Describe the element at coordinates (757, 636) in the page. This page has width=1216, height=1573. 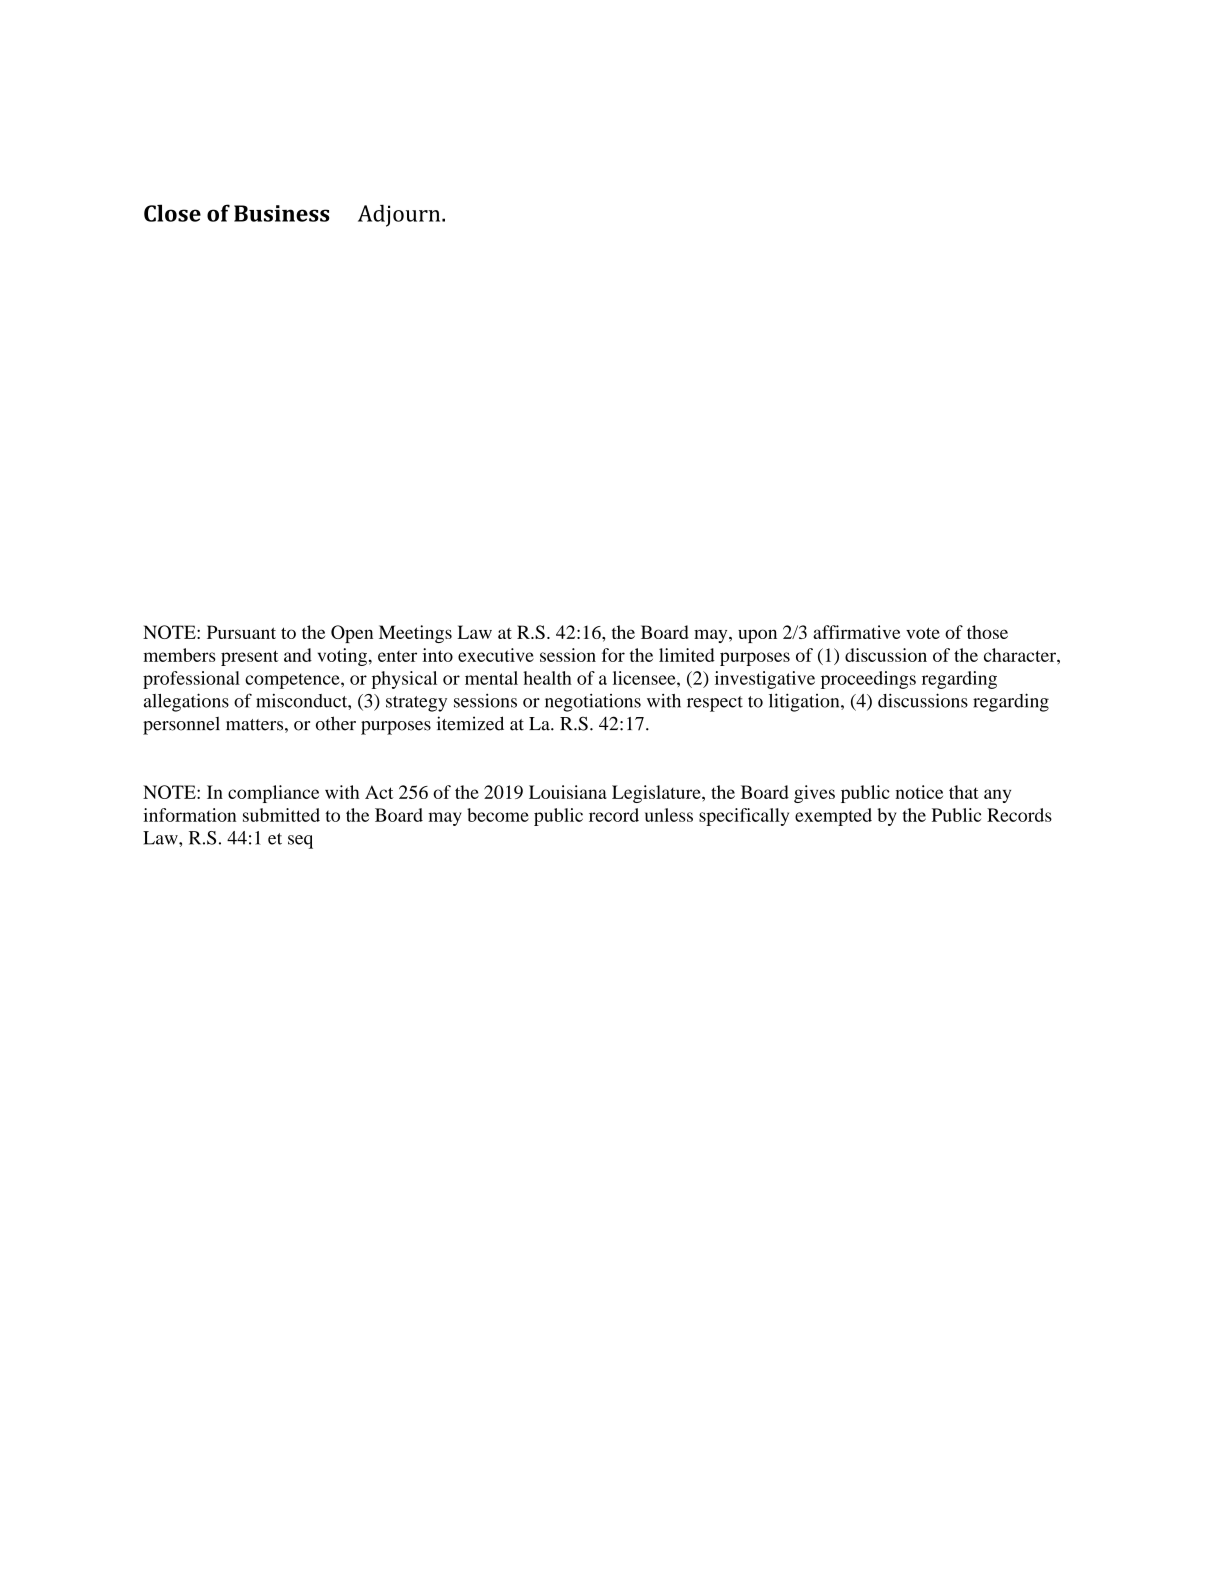
I see `upon` at that location.
